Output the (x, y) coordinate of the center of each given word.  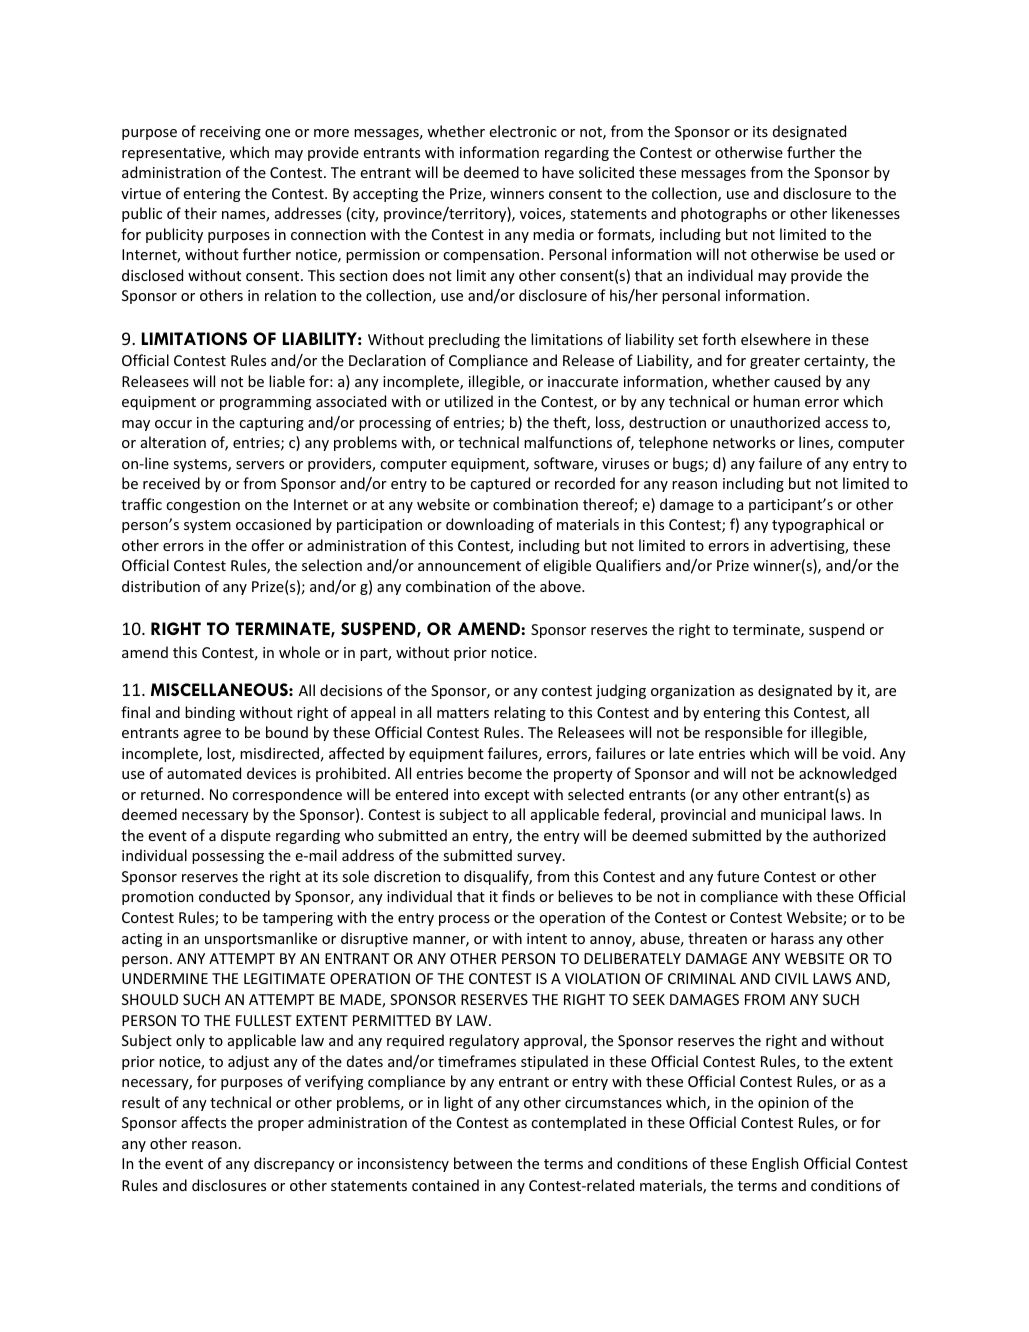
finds (518, 896)
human (776, 401)
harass (792, 938)
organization (692, 692)
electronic (523, 131)
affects (203, 1122)
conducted (234, 896)
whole (299, 652)
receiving (230, 133)
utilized (469, 401)
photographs (724, 214)
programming (265, 403)
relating (520, 713)
